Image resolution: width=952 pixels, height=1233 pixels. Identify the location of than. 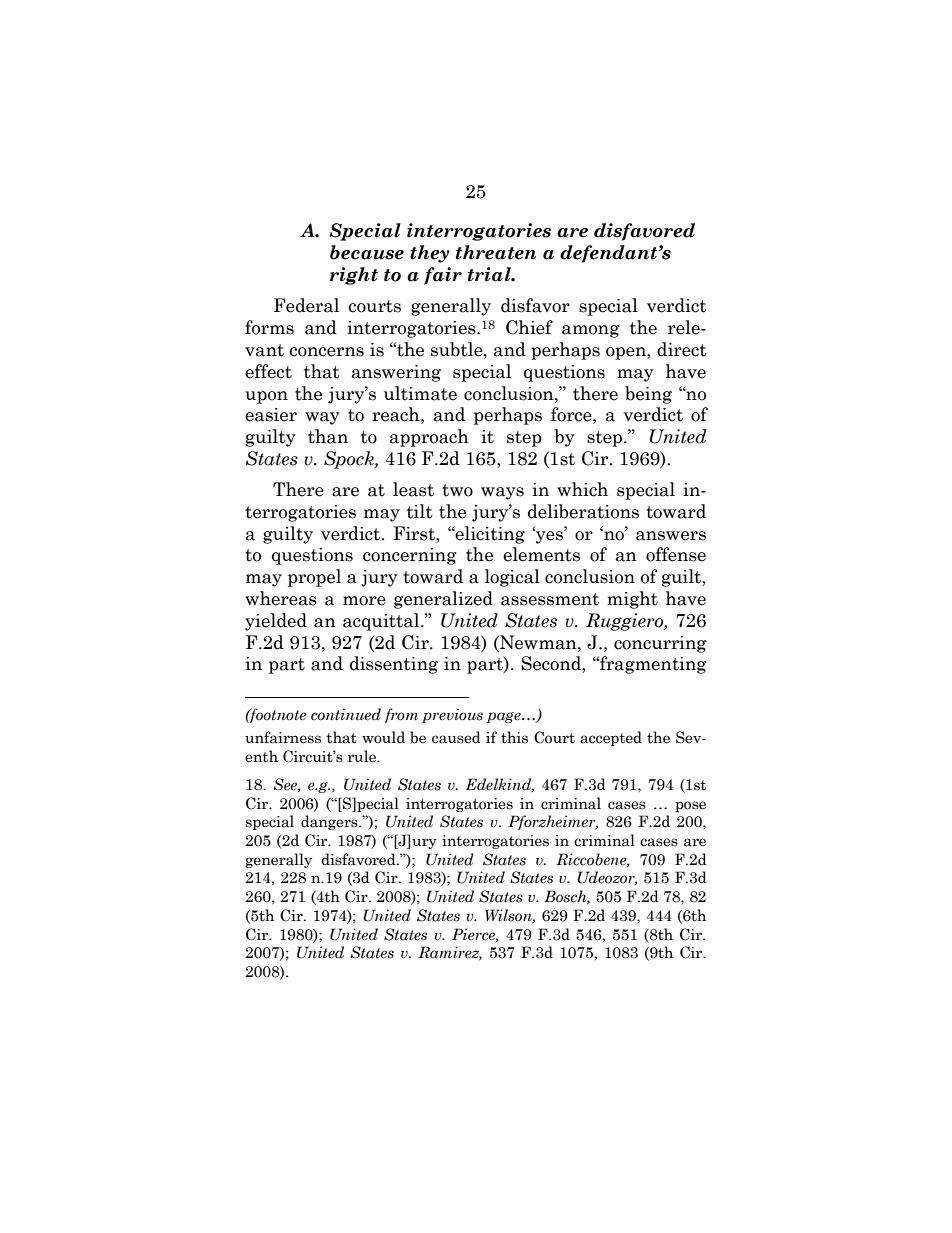
(328, 436).
